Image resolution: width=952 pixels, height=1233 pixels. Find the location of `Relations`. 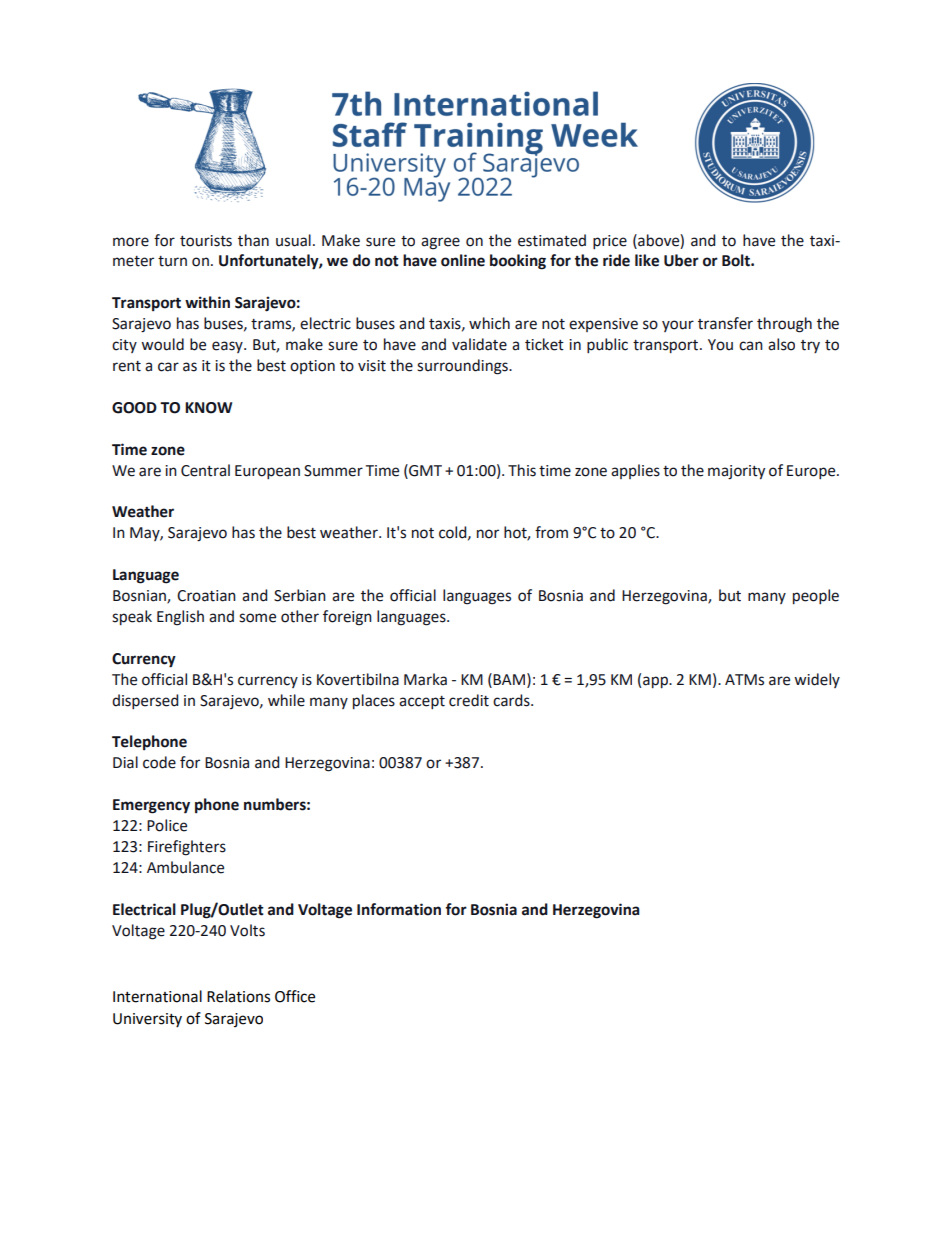

Relations is located at coordinates (238, 996).
